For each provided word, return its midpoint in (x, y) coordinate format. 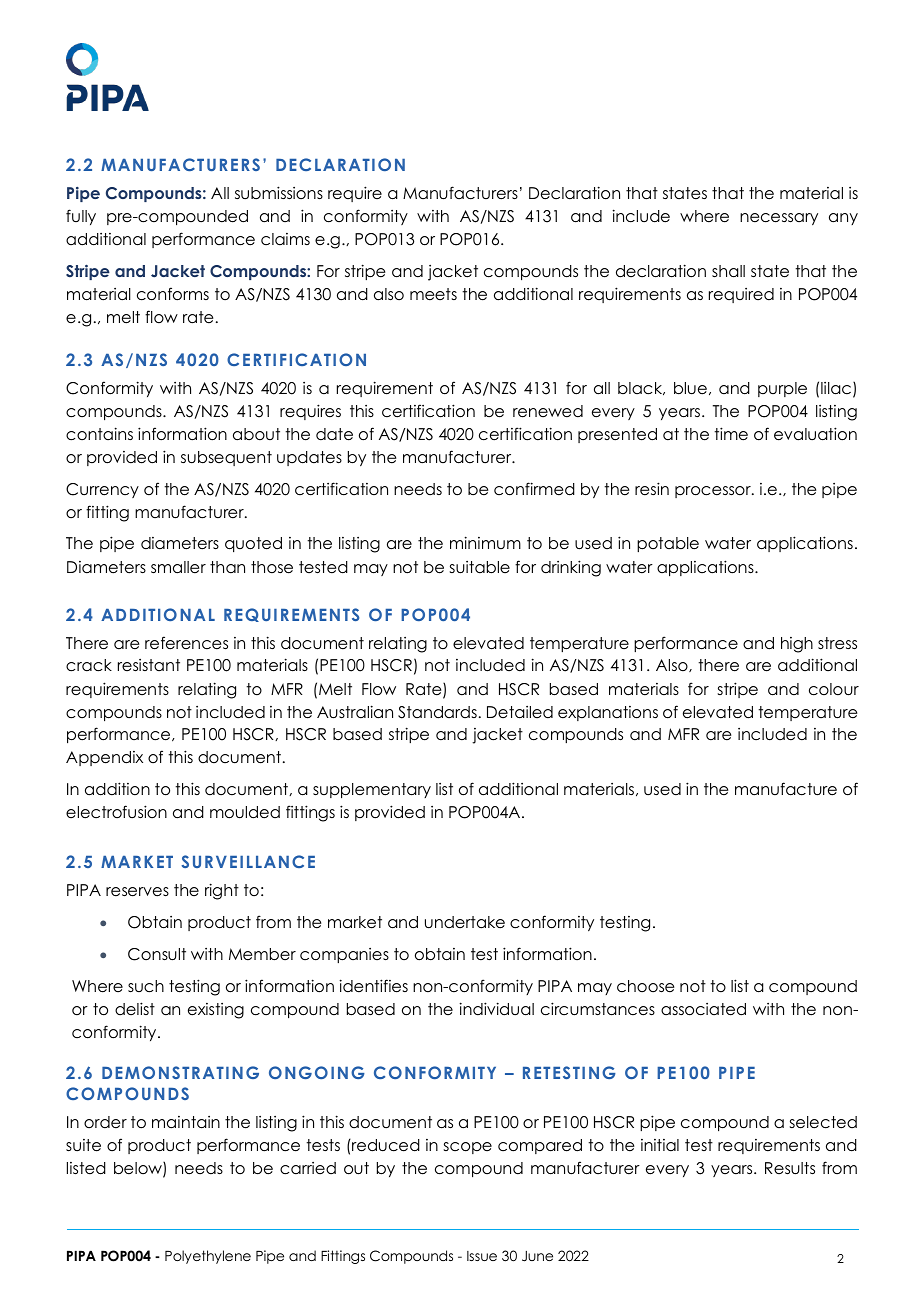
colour (834, 689)
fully (81, 217)
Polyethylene (208, 1257)
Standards (437, 712)
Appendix (104, 758)
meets (433, 294)
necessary (779, 219)
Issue (482, 1256)
